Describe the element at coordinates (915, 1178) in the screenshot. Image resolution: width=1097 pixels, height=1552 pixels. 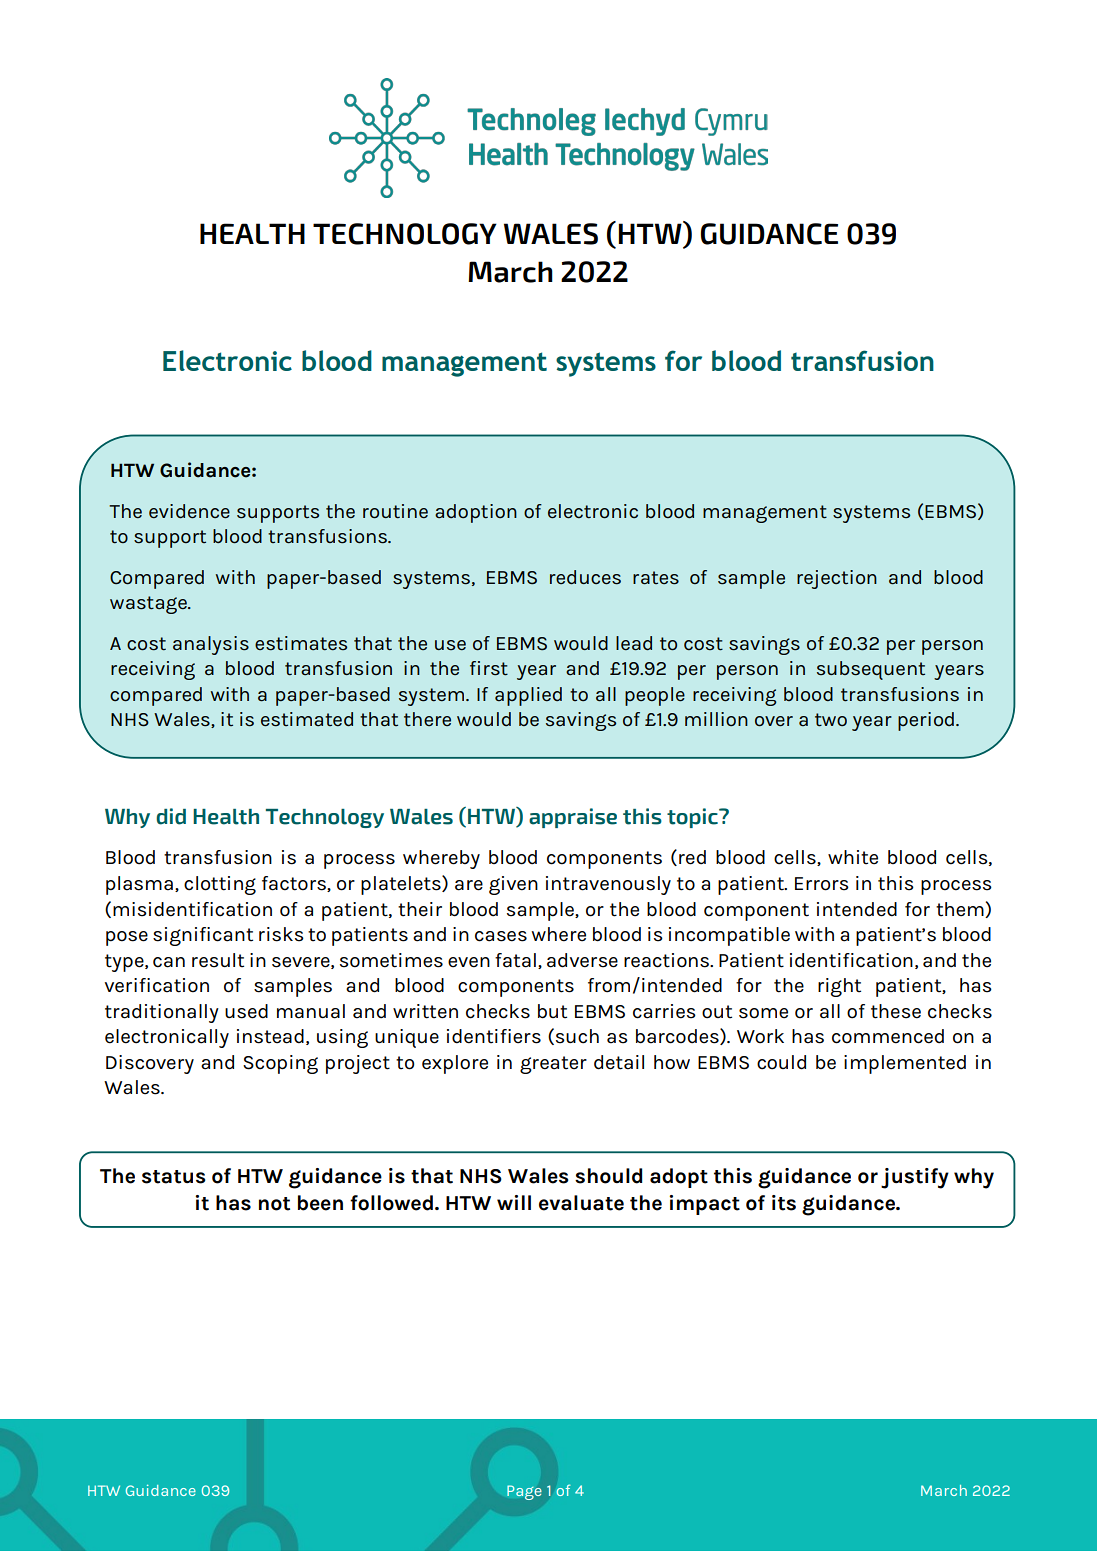
I see `justify` at that location.
